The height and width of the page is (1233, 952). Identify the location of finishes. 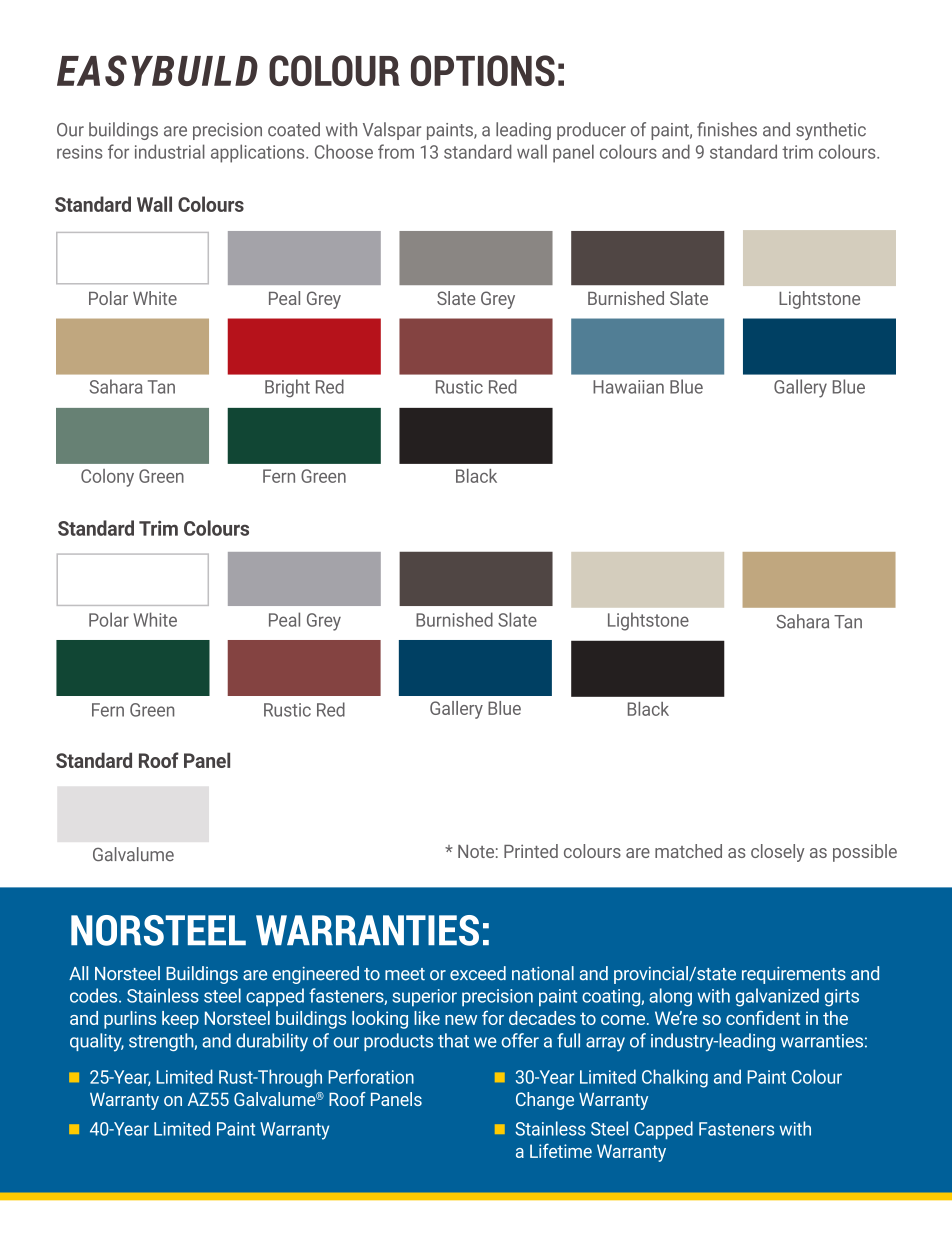
(727, 129).
